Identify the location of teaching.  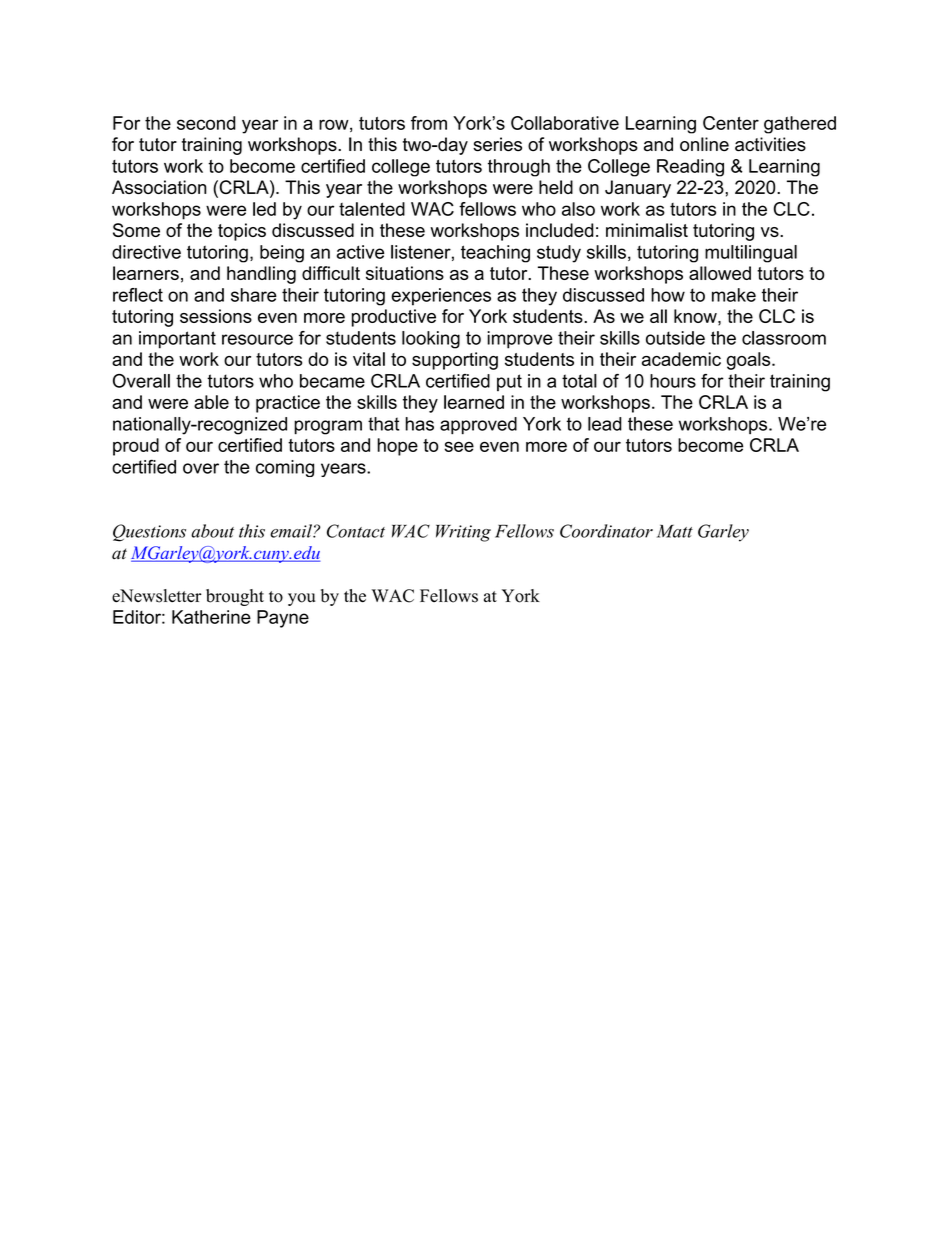
(495, 254).
